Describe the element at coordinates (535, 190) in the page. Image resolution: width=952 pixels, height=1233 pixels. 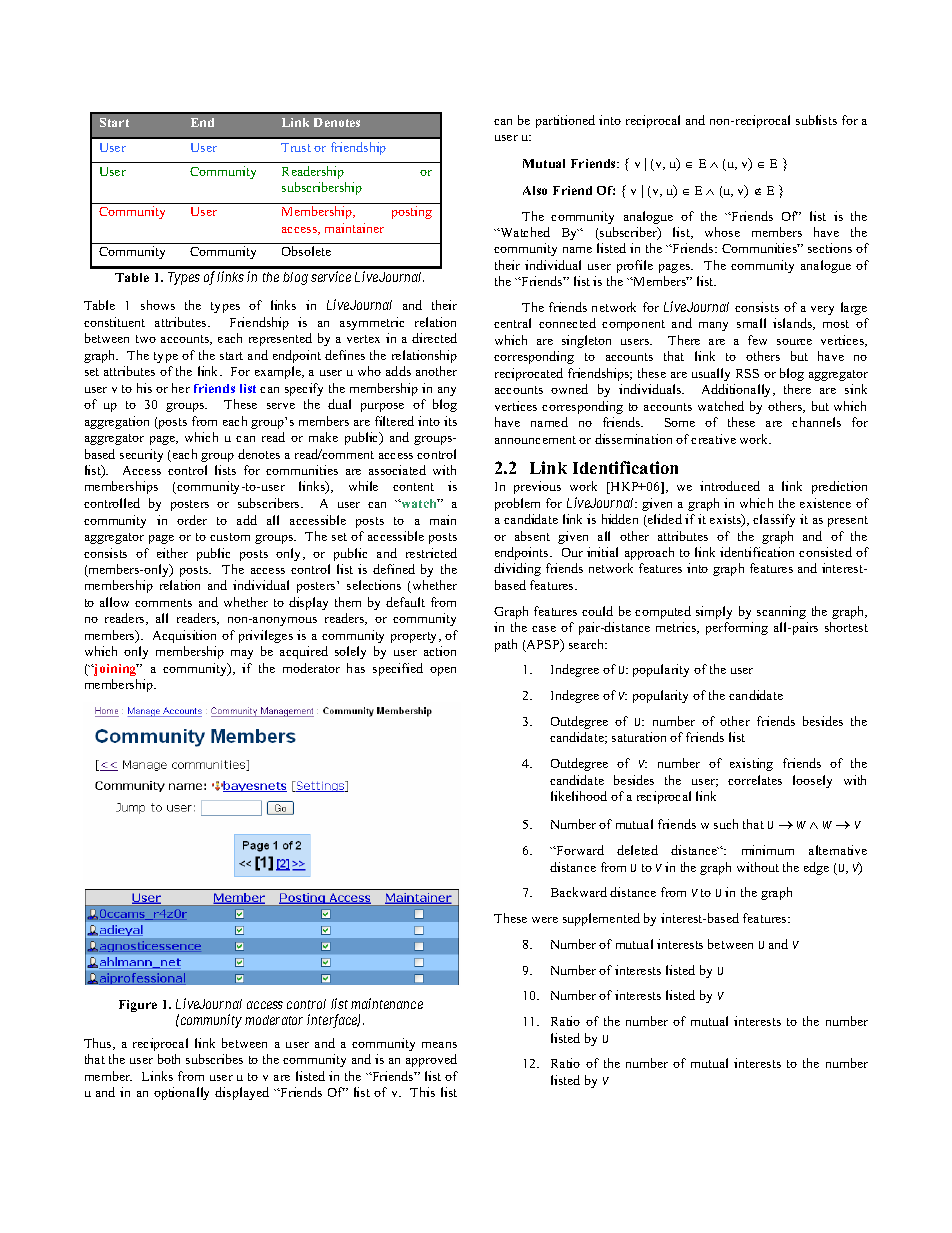
I see `Also` at that location.
